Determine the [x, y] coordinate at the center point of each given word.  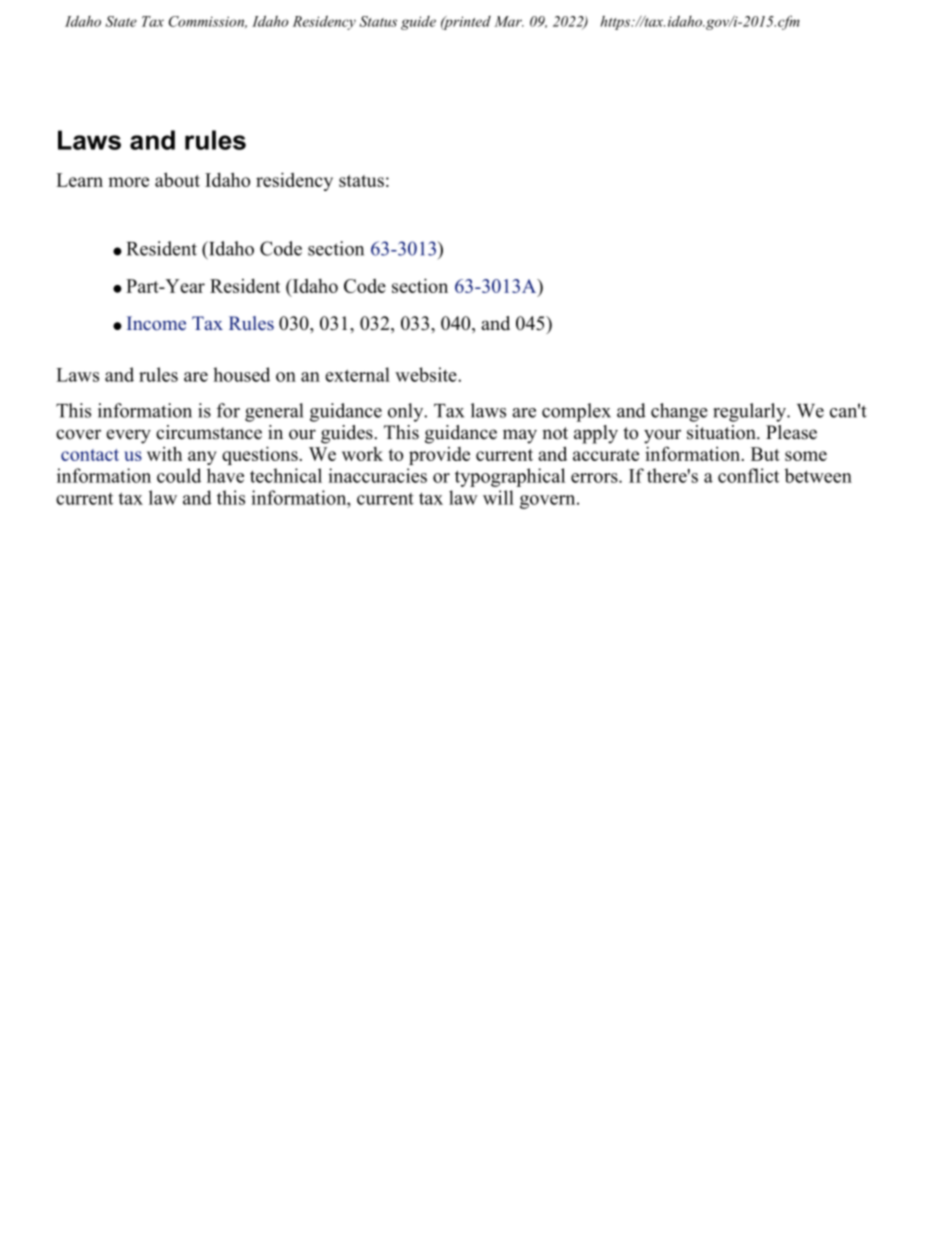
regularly [750, 412]
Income [156, 323]
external [357, 374]
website [427, 374]
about [177, 179]
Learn [79, 180]
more [128, 182]
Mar [509, 21]
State [121, 21]
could [179, 475]
